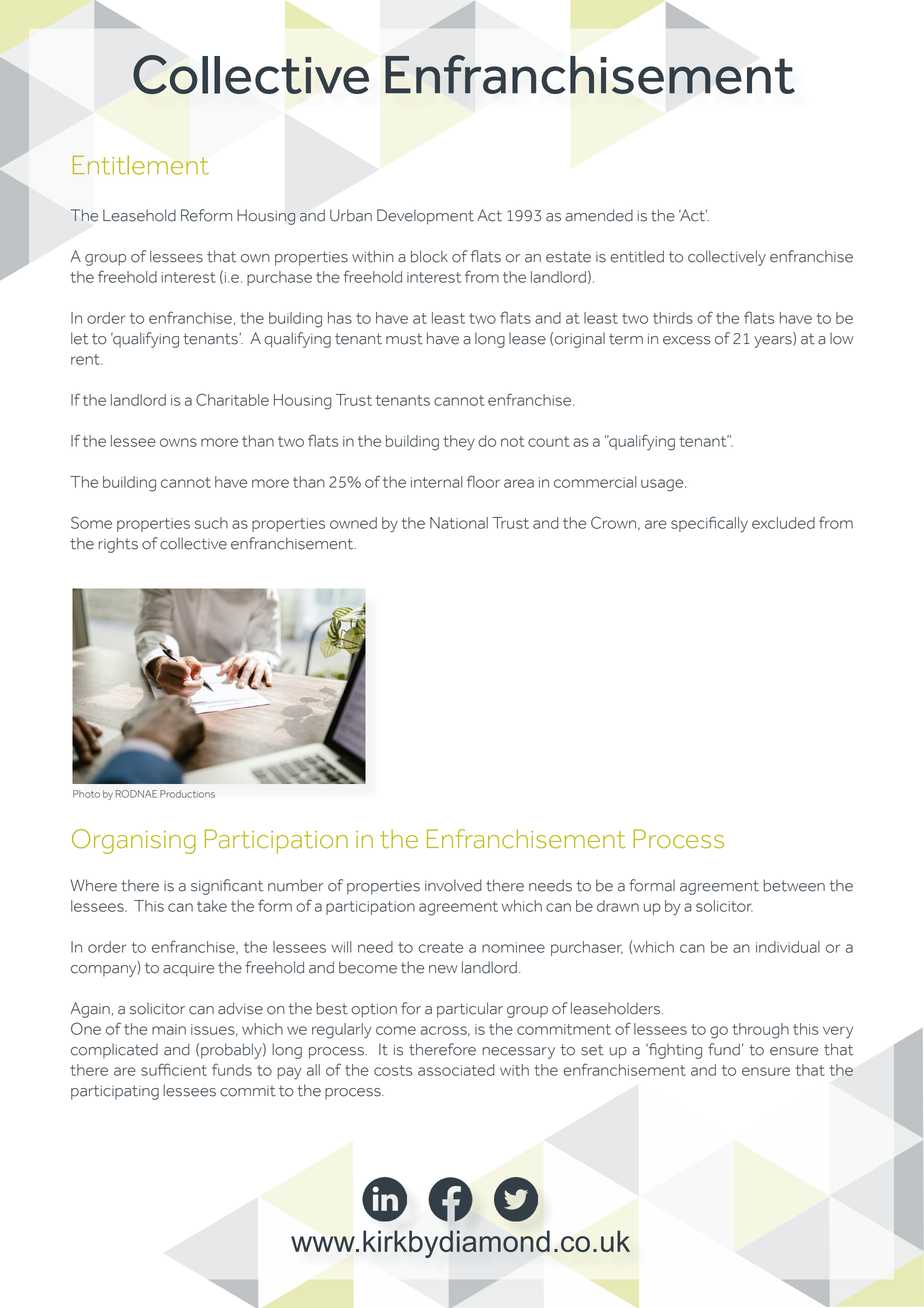 The height and width of the screenshot is (1308, 924). What do you see at coordinates (453, 885) in the screenshot?
I see `involved` at bounding box center [453, 885].
